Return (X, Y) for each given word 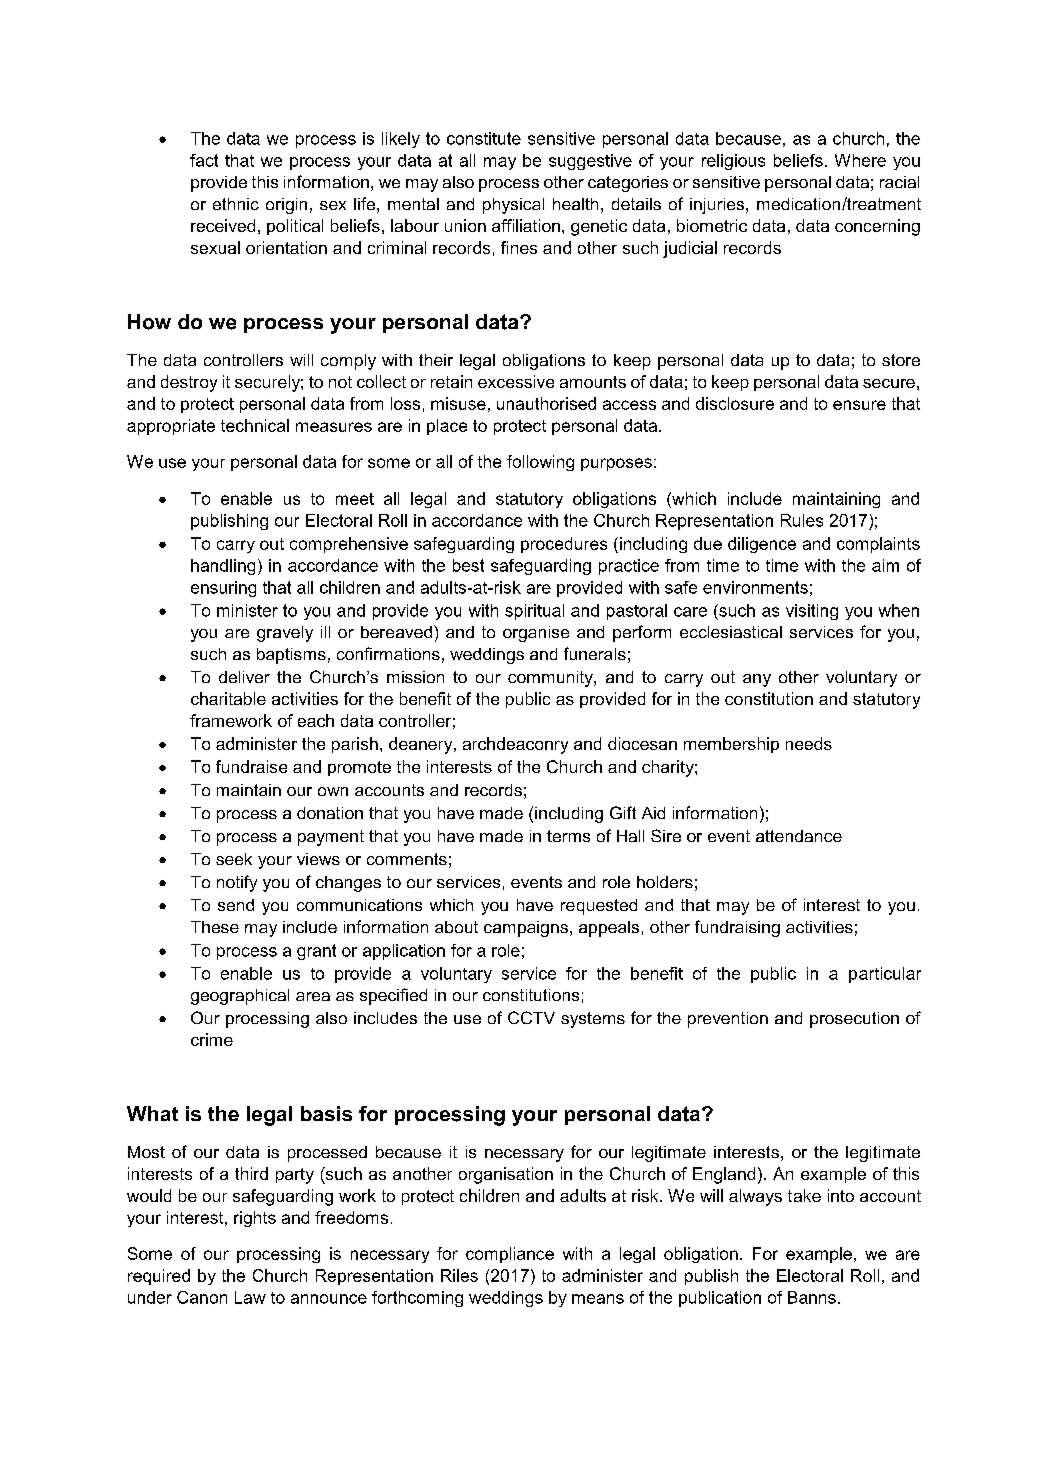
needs (809, 743)
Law (250, 1297)
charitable (228, 698)
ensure (859, 405)
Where (860, 160)
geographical (240, 997)
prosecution (854, 1020)
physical (513, 206)
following (540, 463)
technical (255, 425)
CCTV (531, 1017)
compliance (510, 1255)
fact (204, 160)
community (551, 679)
